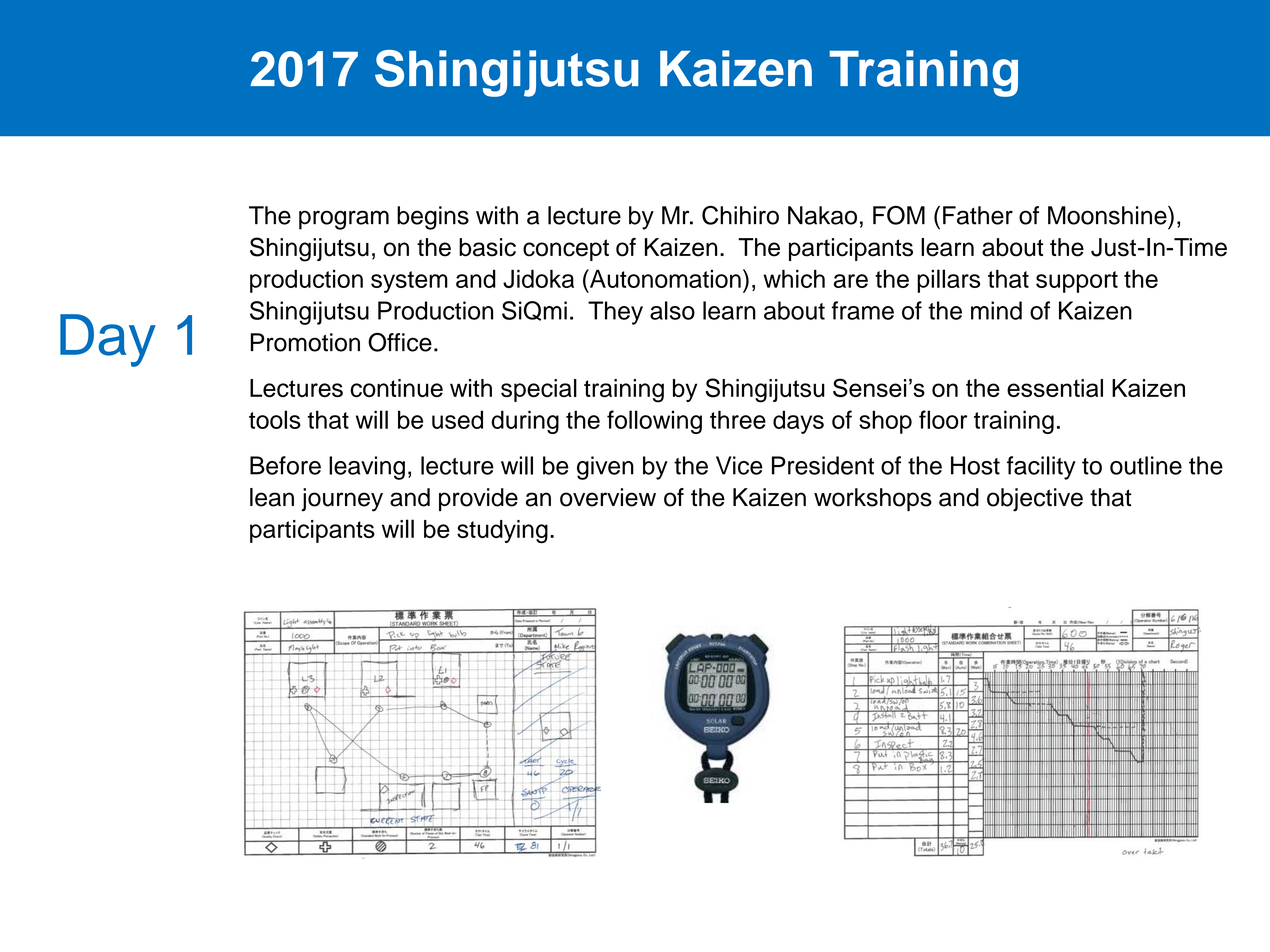  What do you see at coordinates (738, 419) in the screenshot?
I see `three` at bounding box center [738, 419].
